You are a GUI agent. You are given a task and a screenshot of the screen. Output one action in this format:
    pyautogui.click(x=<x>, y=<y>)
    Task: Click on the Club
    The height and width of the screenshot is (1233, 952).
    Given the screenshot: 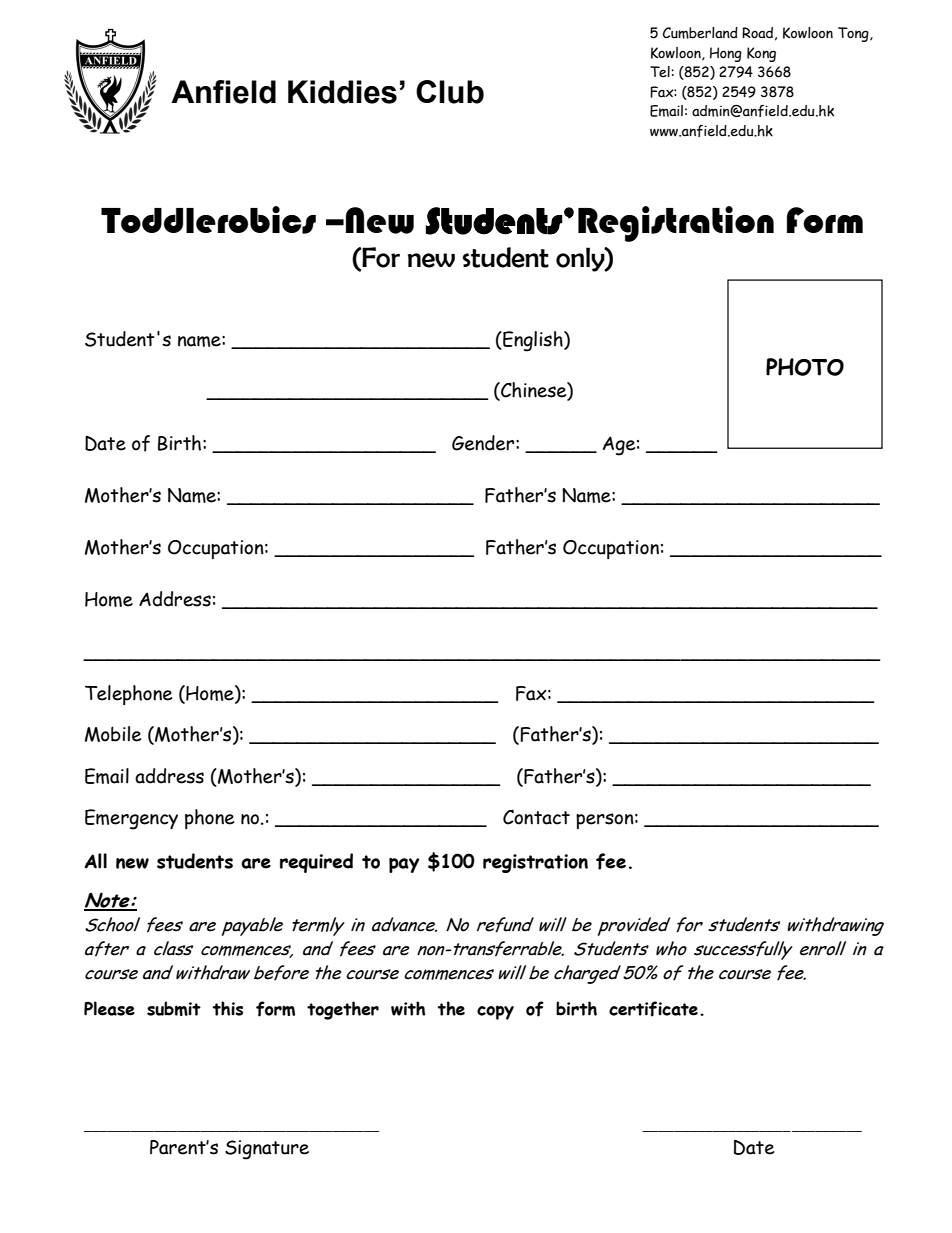 What is the action you would take?
    pyautogui.click(x=450, y=92)
